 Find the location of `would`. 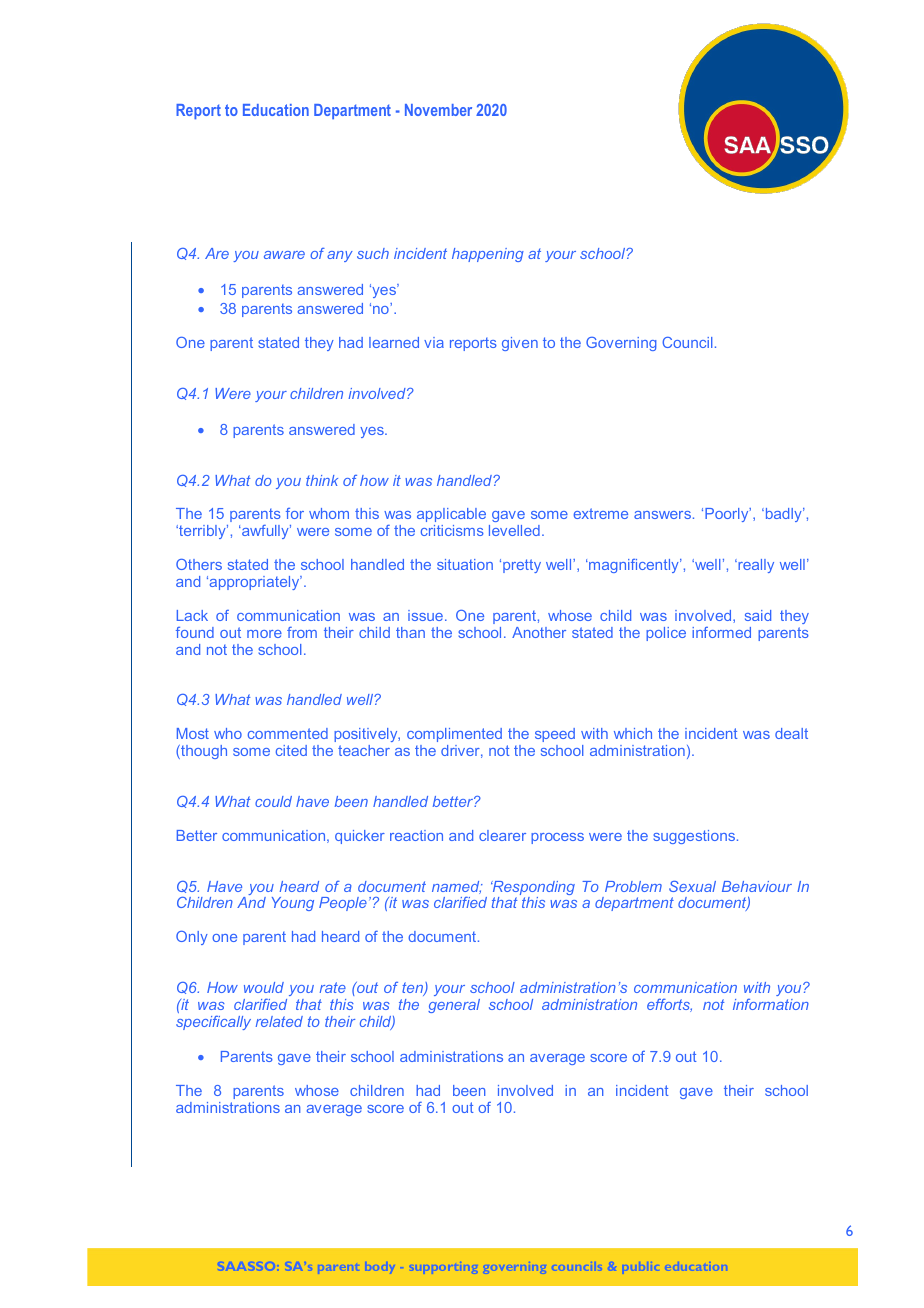

would is located at coordinates (264, 987).
